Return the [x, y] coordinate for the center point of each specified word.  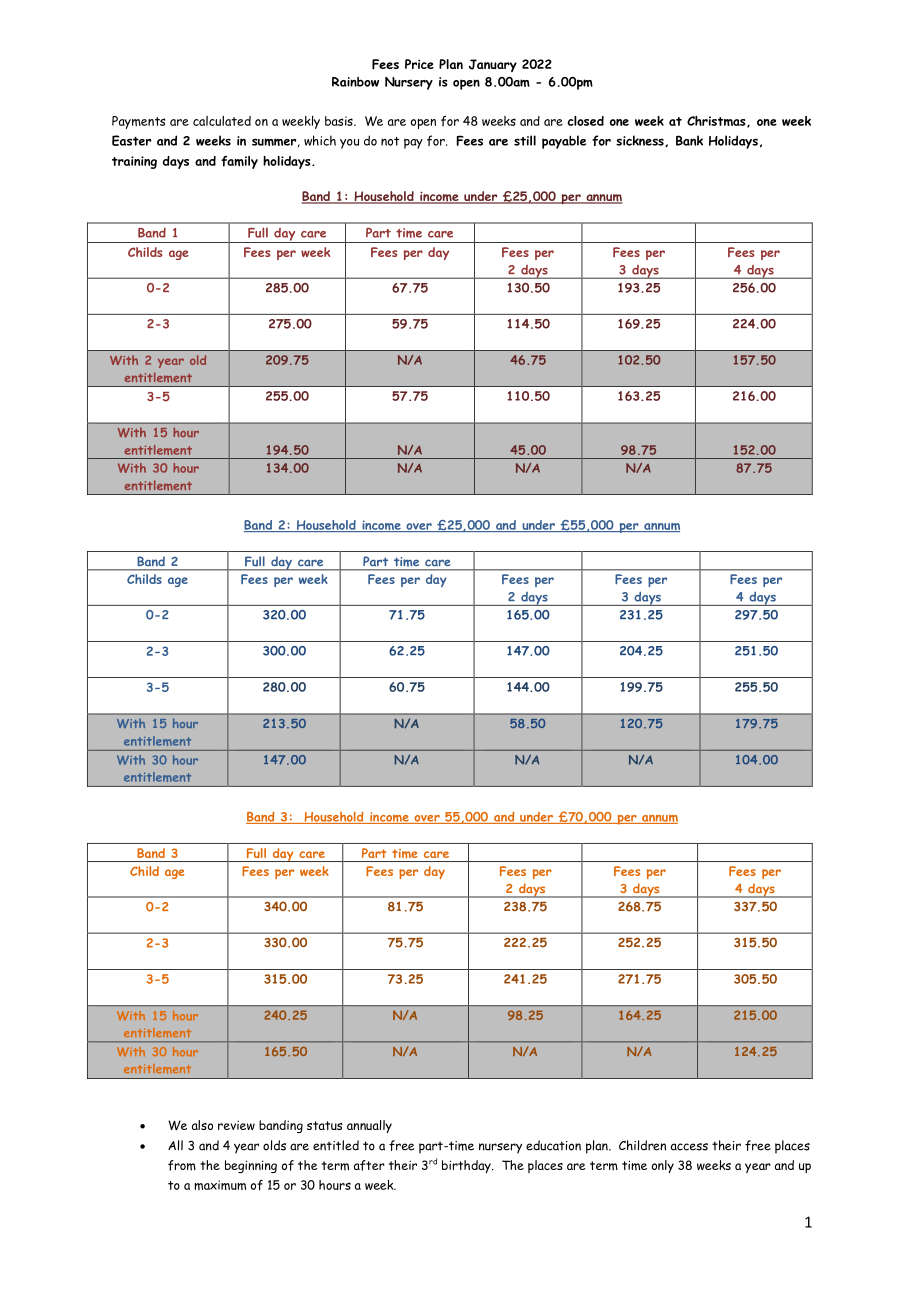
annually [369, 1126]
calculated [222, 121]
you [349, 144]
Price [419, 64]
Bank [689, 140]
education [553, 1145]
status [325, 1125]
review [236, 1125]
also [202, 1125]
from [182, 1165]
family [239, 162]
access [689, 1147]
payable [564, 142]
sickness [641, 141]
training [134, 162]
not [390, 141]
